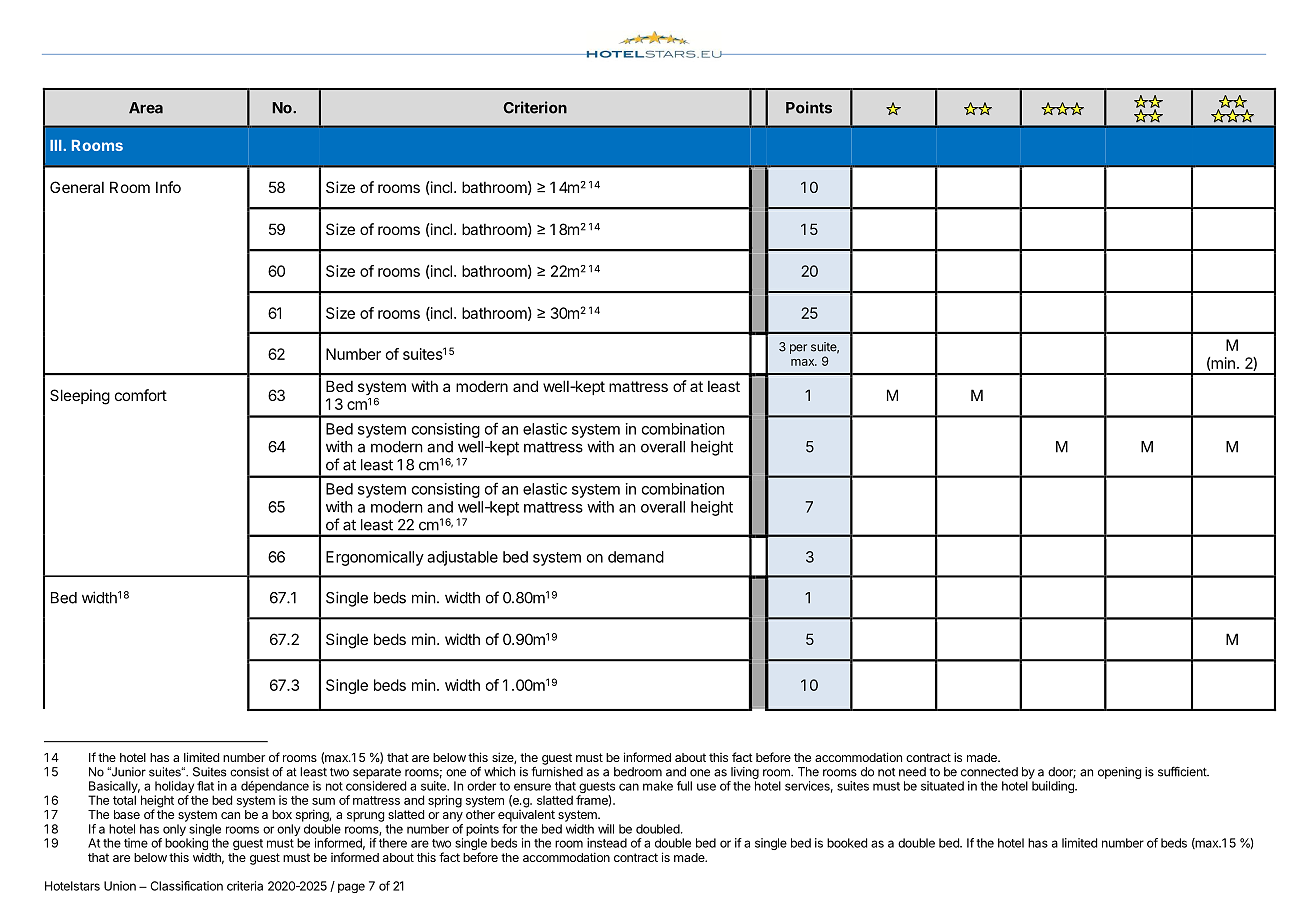  Describe the element at coordinates (1119, 773) in the screenshot. I see `opening` at that location.
